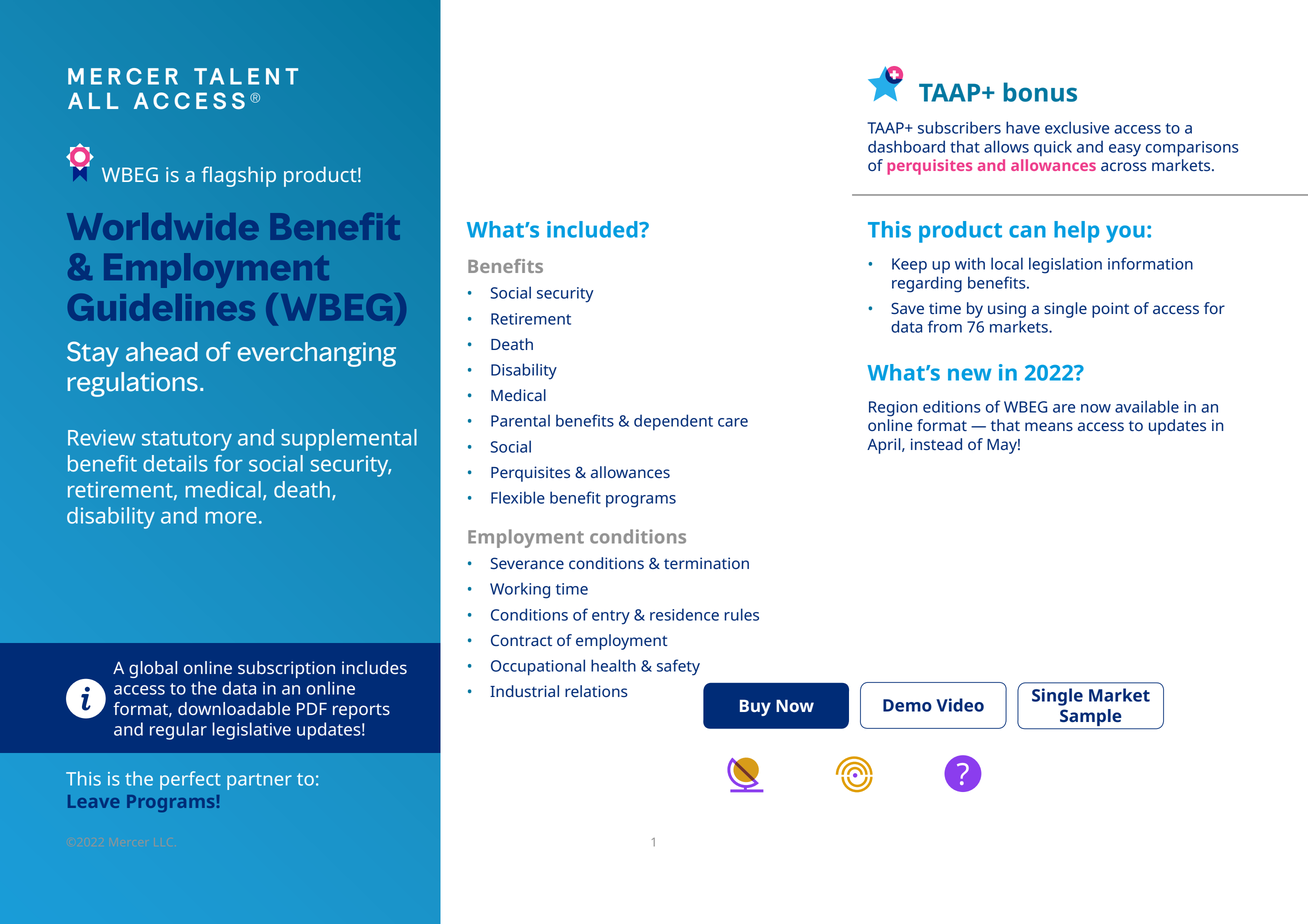 The width and height of the image is (1308, 924). Describe the element at coordinates (611, 617) in the image. I see `entry` at that location.
